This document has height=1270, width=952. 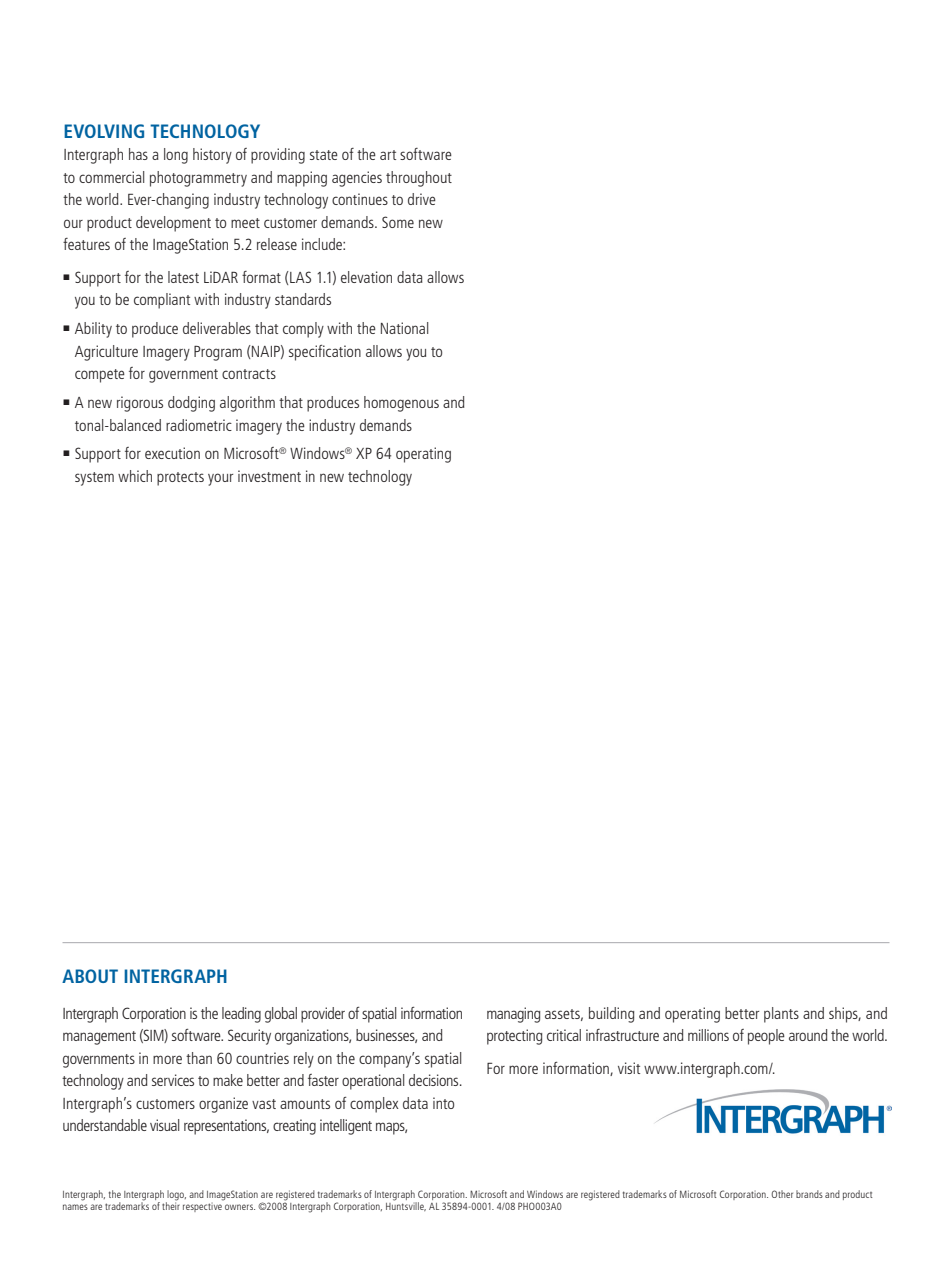 What do you see at coordinates (90, 976) in the document?
I see `about` at bounding box center [90, 976].
